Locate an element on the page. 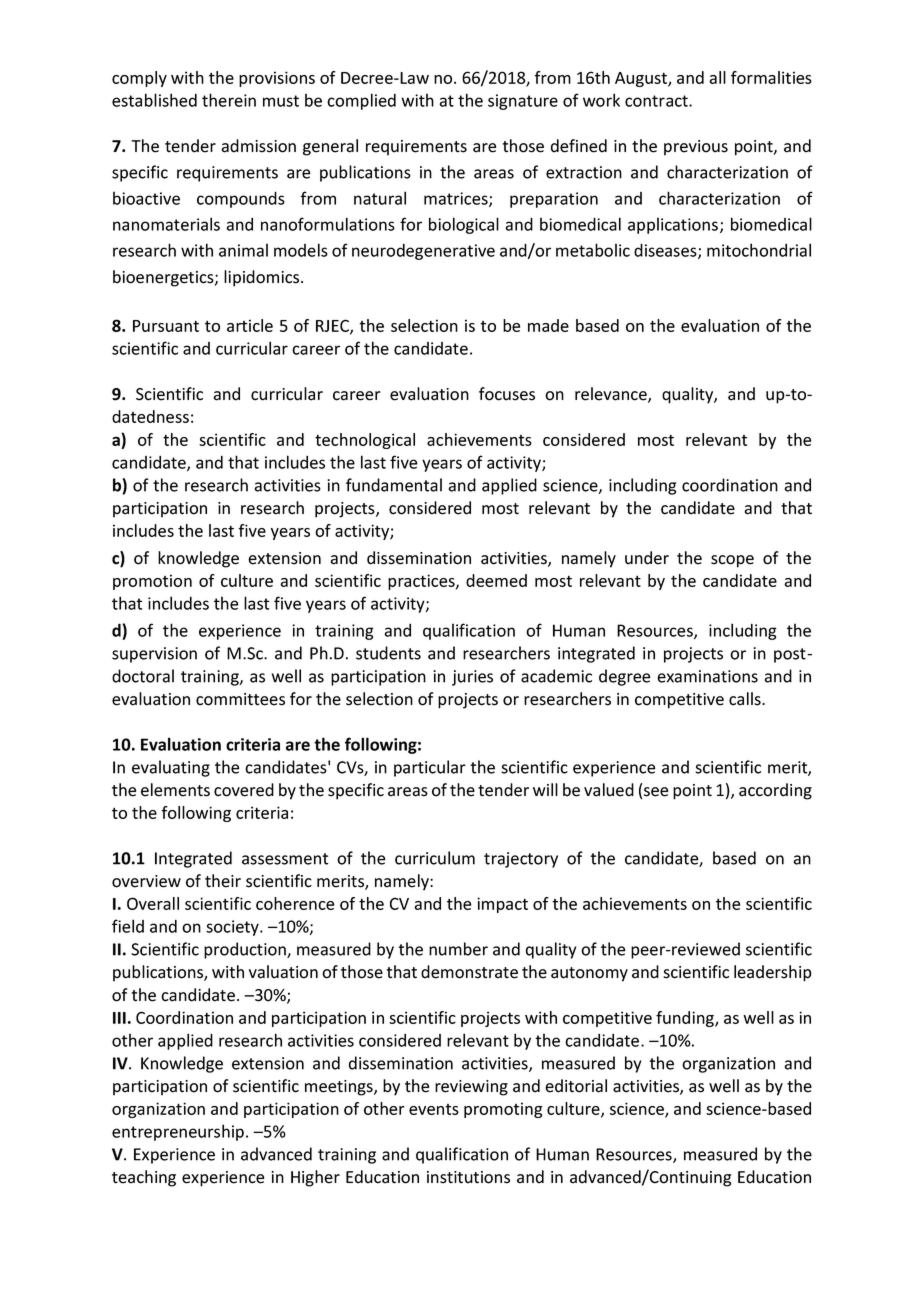 The image size is (924, 1308). relevance is located at coordinates (612, 395).
